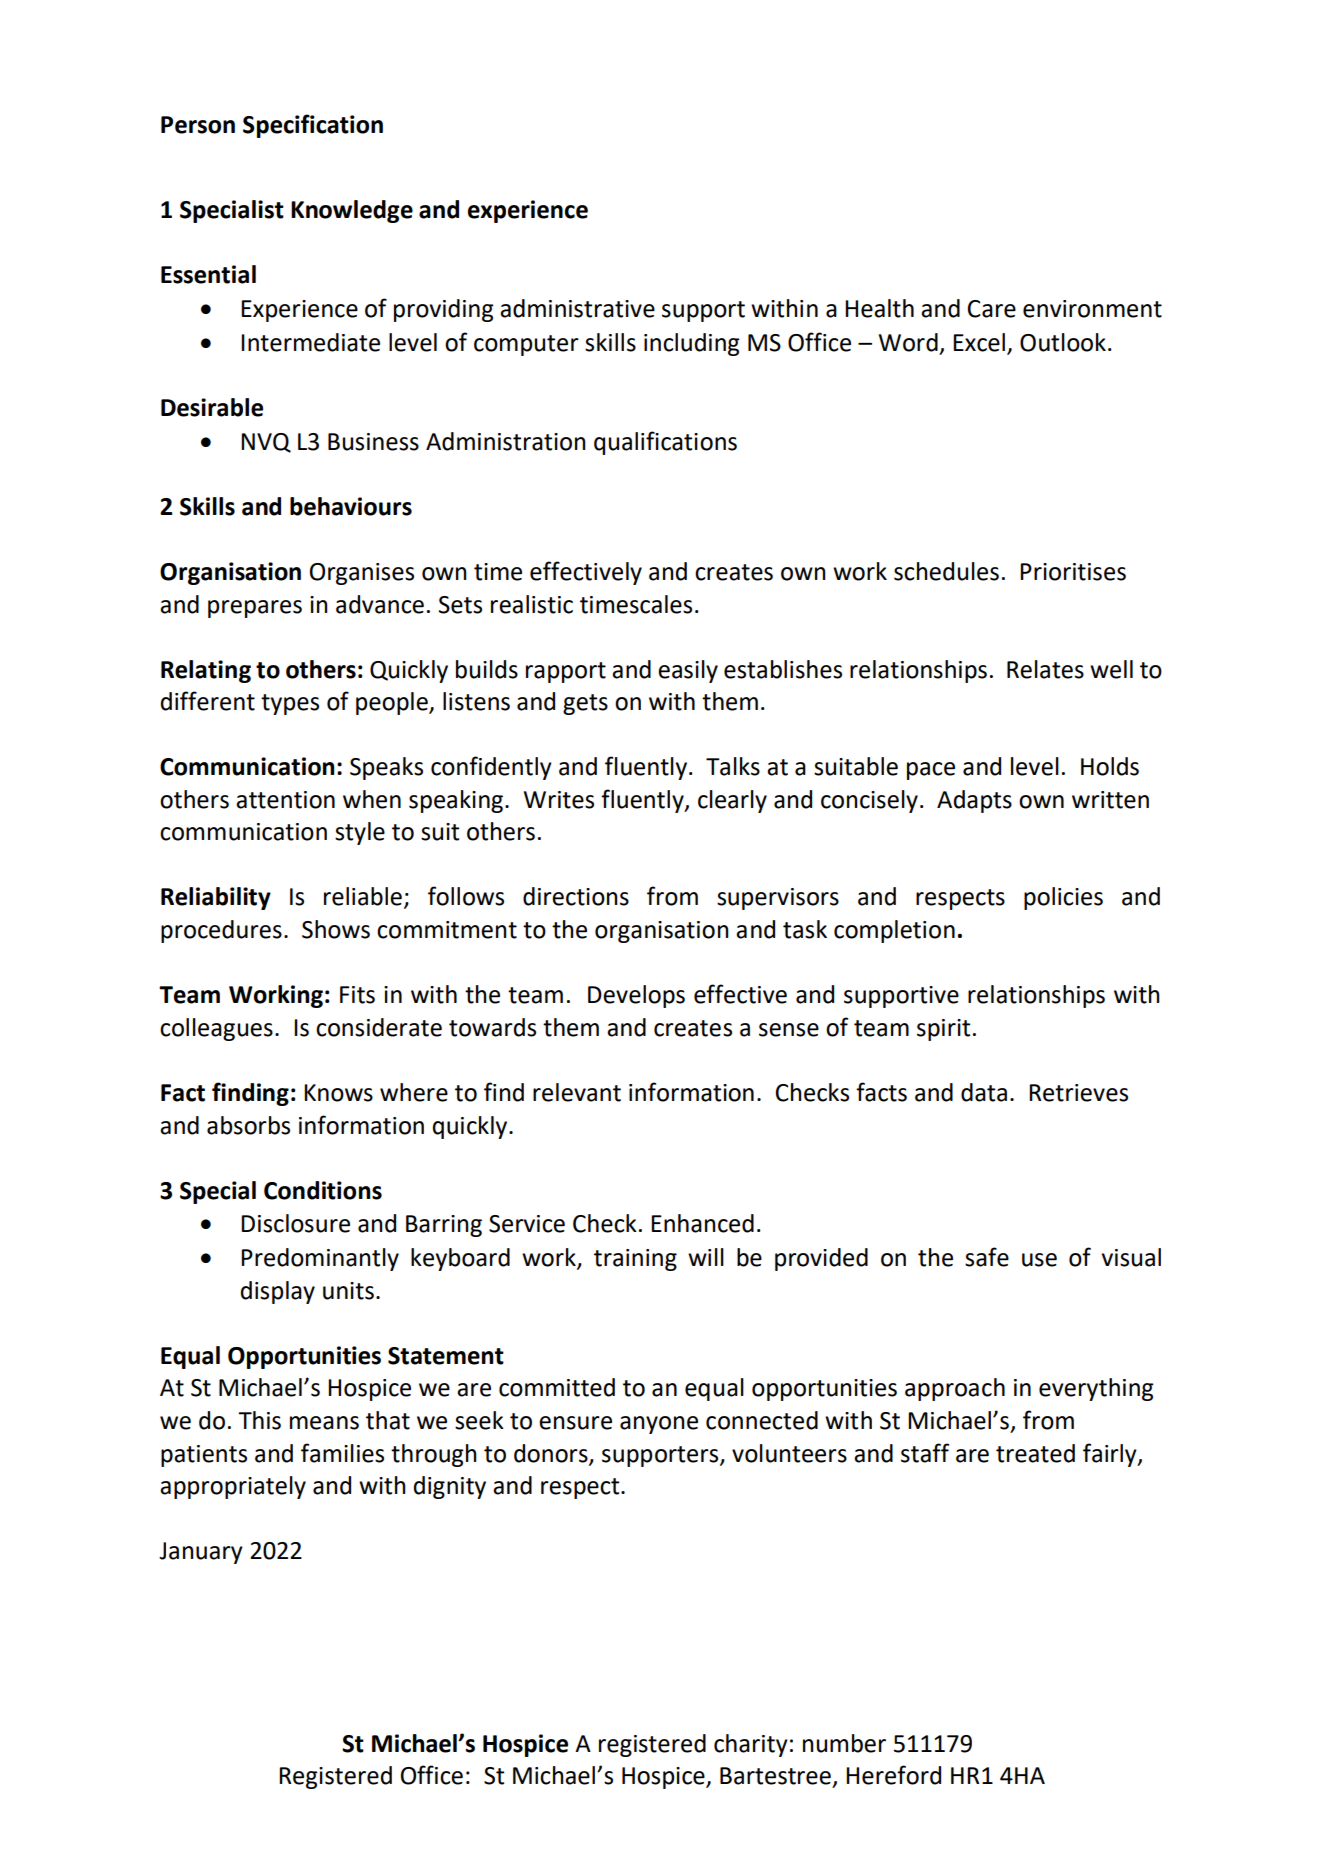 The height and width of the screenshot is (1870, 1322). Describe the element at coordinates (1073, 572) in the screenshot. I see `Prioritises` at that location.
